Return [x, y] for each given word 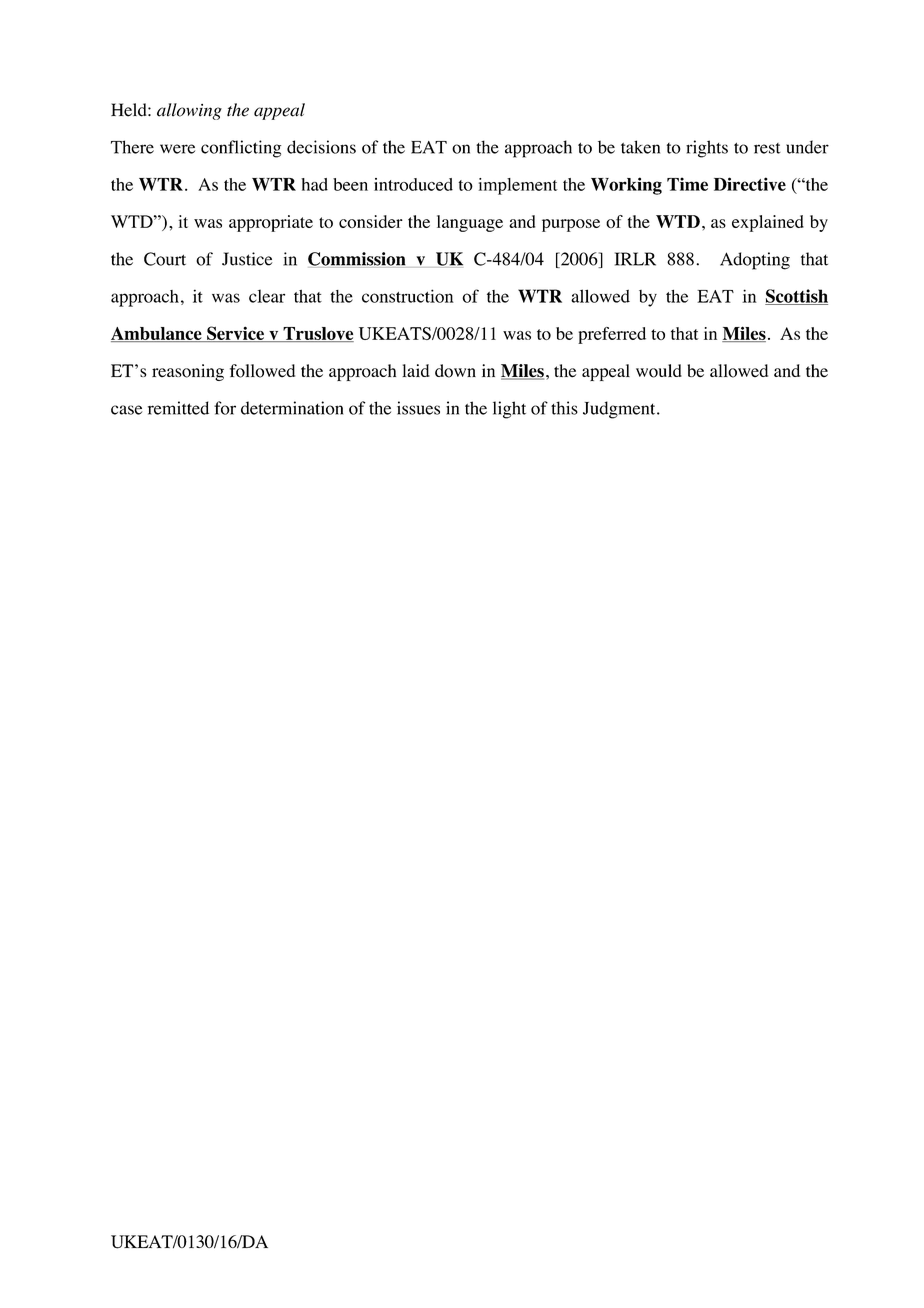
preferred [612, 335]
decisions [321, 147]
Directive [750, 184]
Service [236, 334]
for [225, 408]
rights [707, 149]
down [455, 371]
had [314, 184]
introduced [413, 184]
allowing [189, 111]
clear [267, 296]
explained [768, 223]
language [470, 223]
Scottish [796, 297]
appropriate [271, 223]
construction [408, 296]
